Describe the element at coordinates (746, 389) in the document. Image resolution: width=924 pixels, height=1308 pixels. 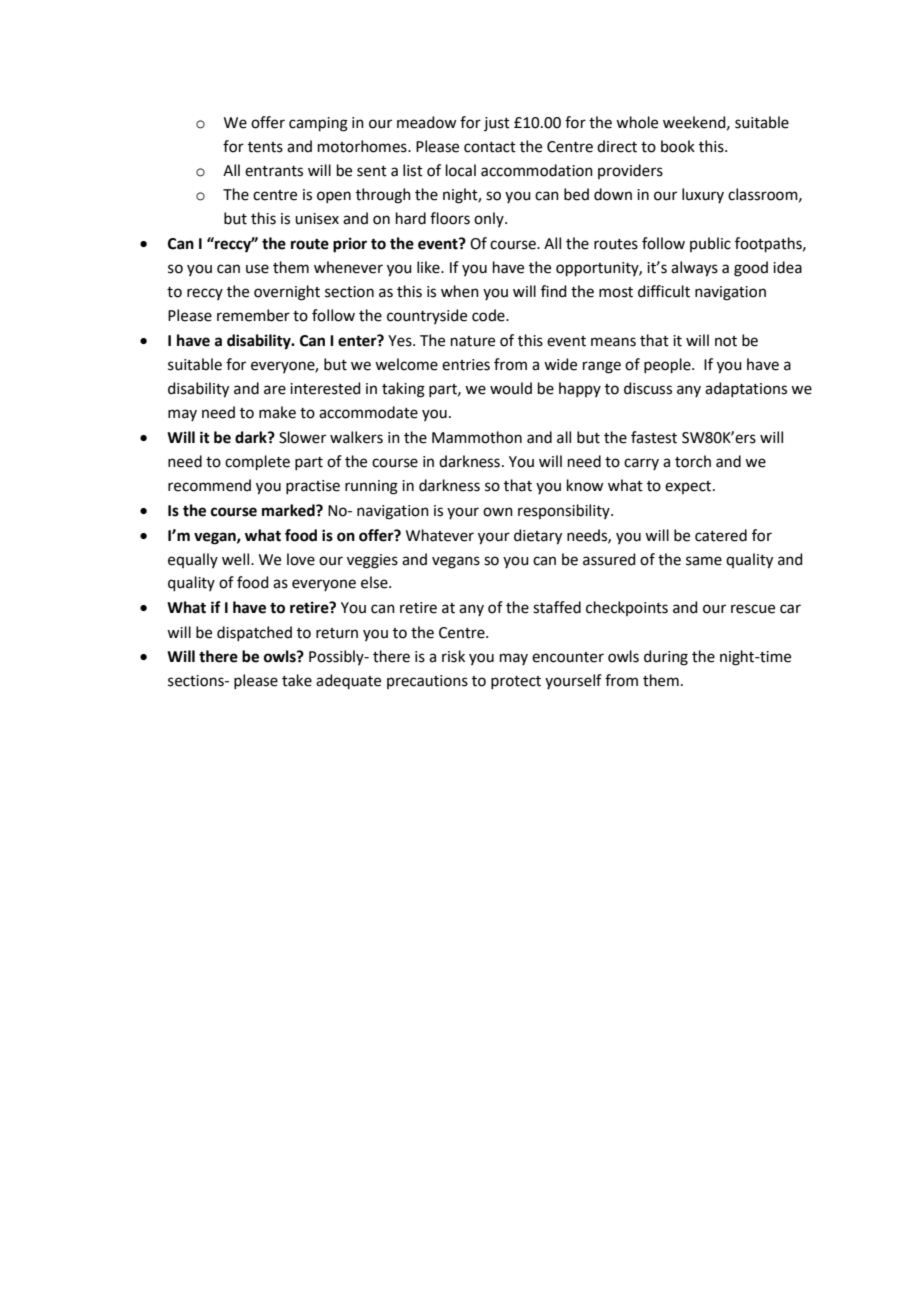
I see `adaptations` at that location.
